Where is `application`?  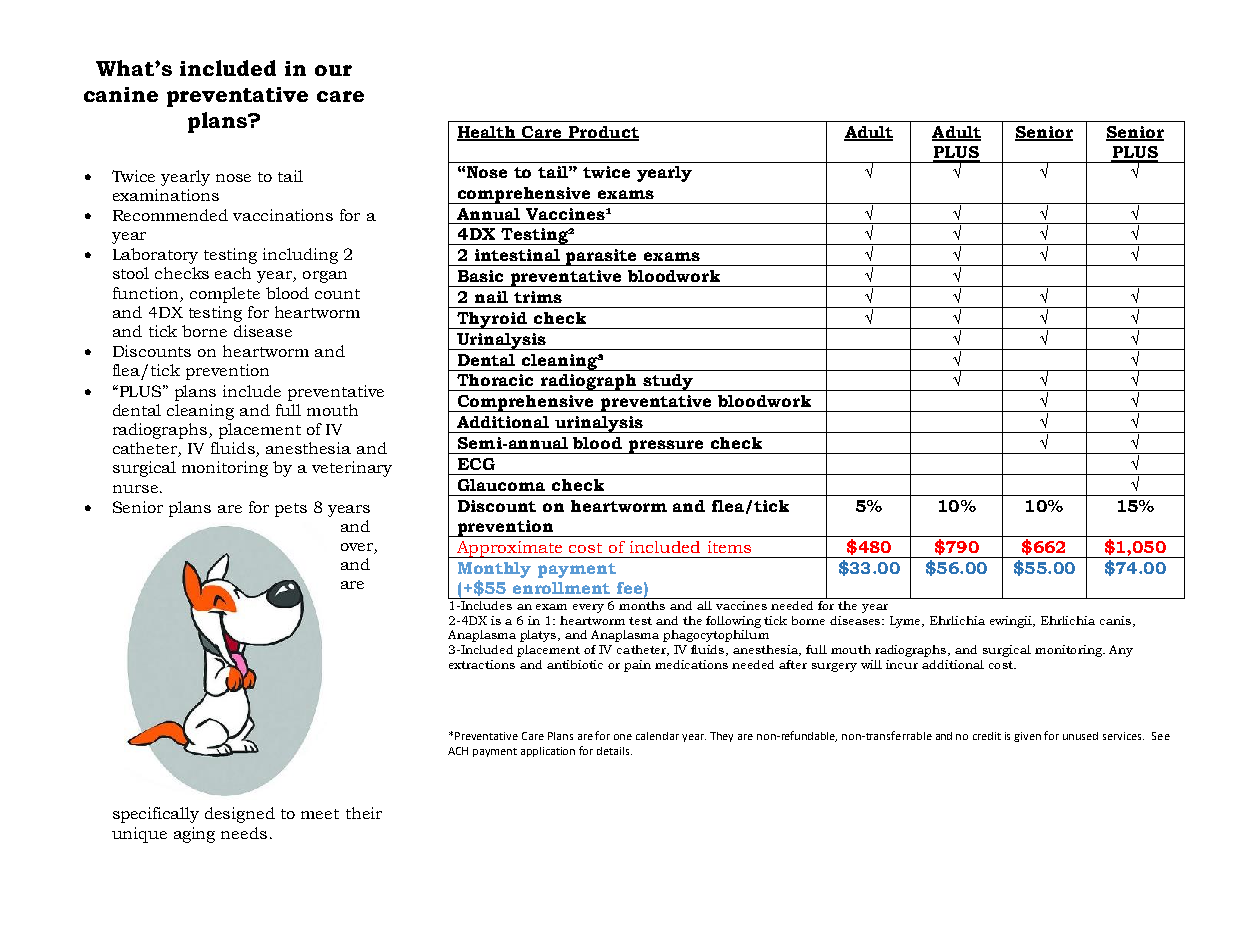 application is located at coordinates (548, 752).
